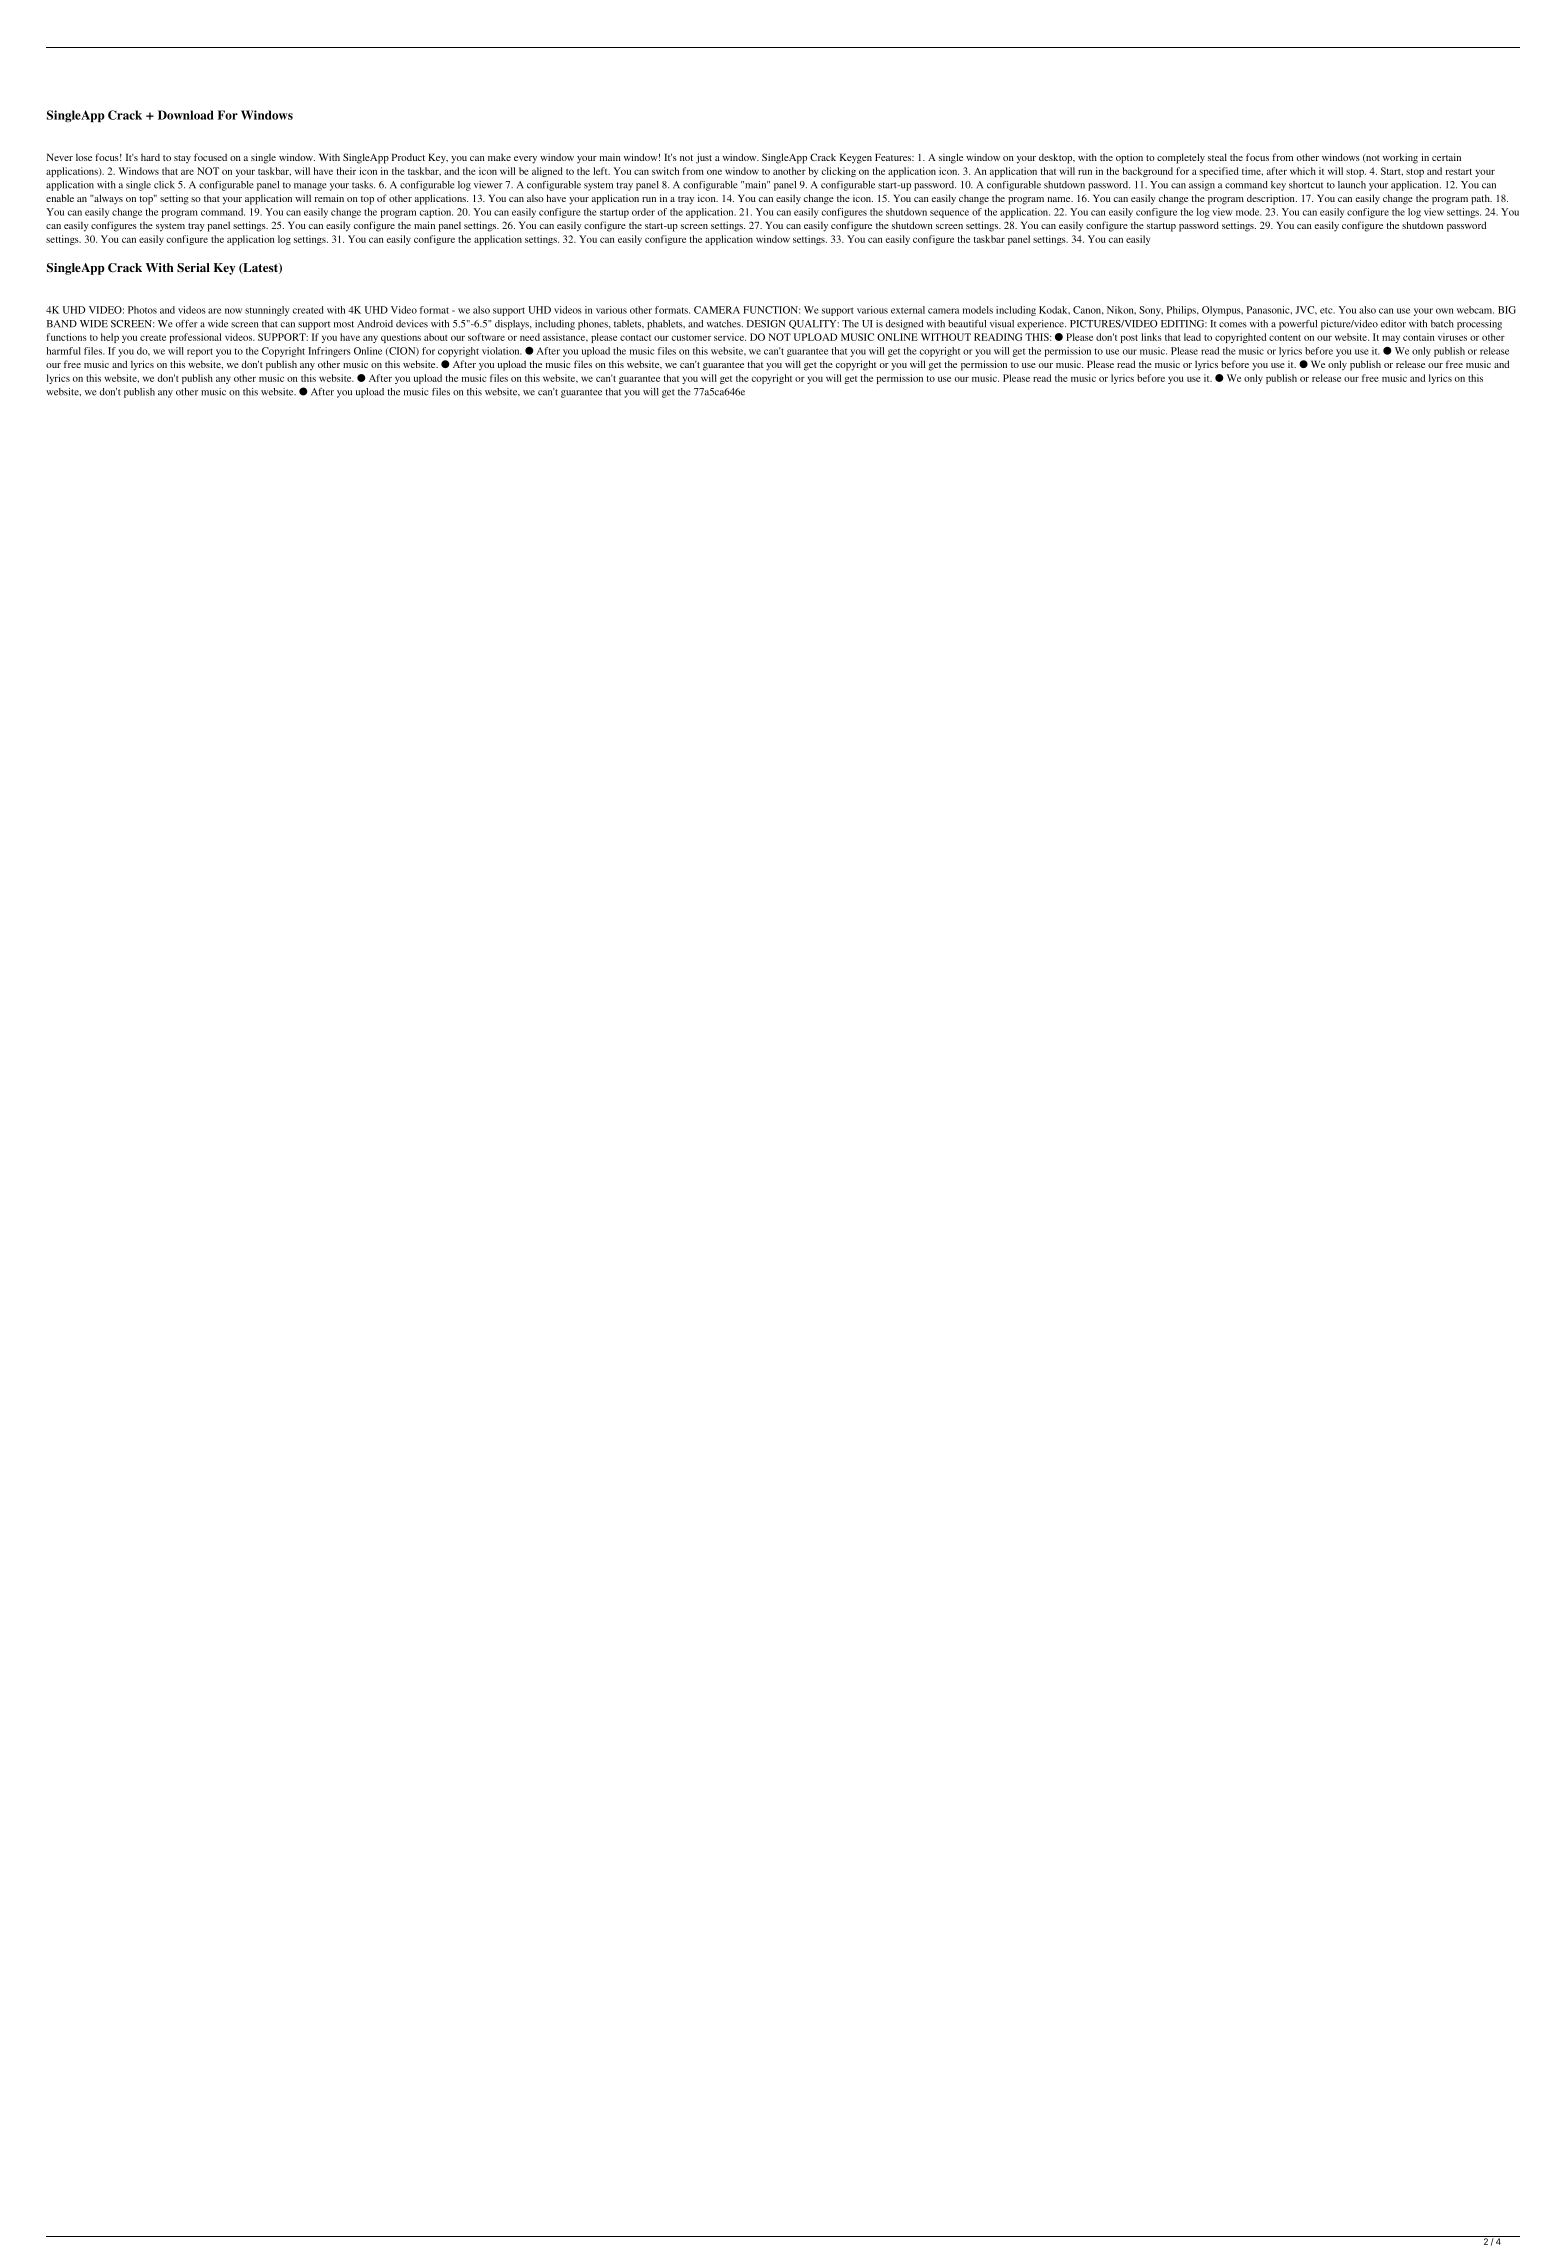 The image size is (1566, 2267). I want to click on service, so click(730, 337).
